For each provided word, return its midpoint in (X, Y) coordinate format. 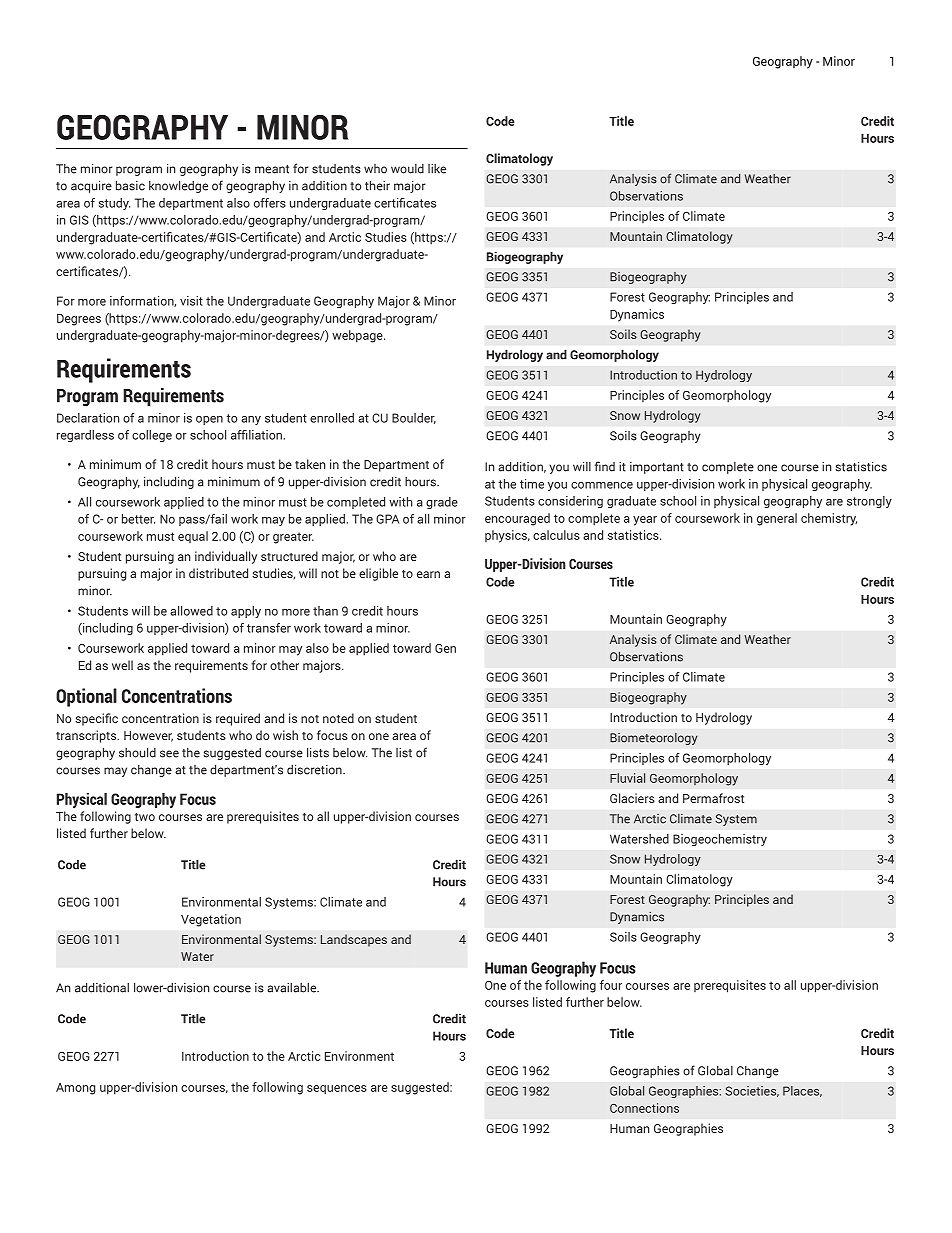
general (777, 519)
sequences (337, 1090)
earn (428, 574)
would (407, 169)
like (437, 169)
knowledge (178, 186)
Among (75, 1089)
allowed (191, 611)
